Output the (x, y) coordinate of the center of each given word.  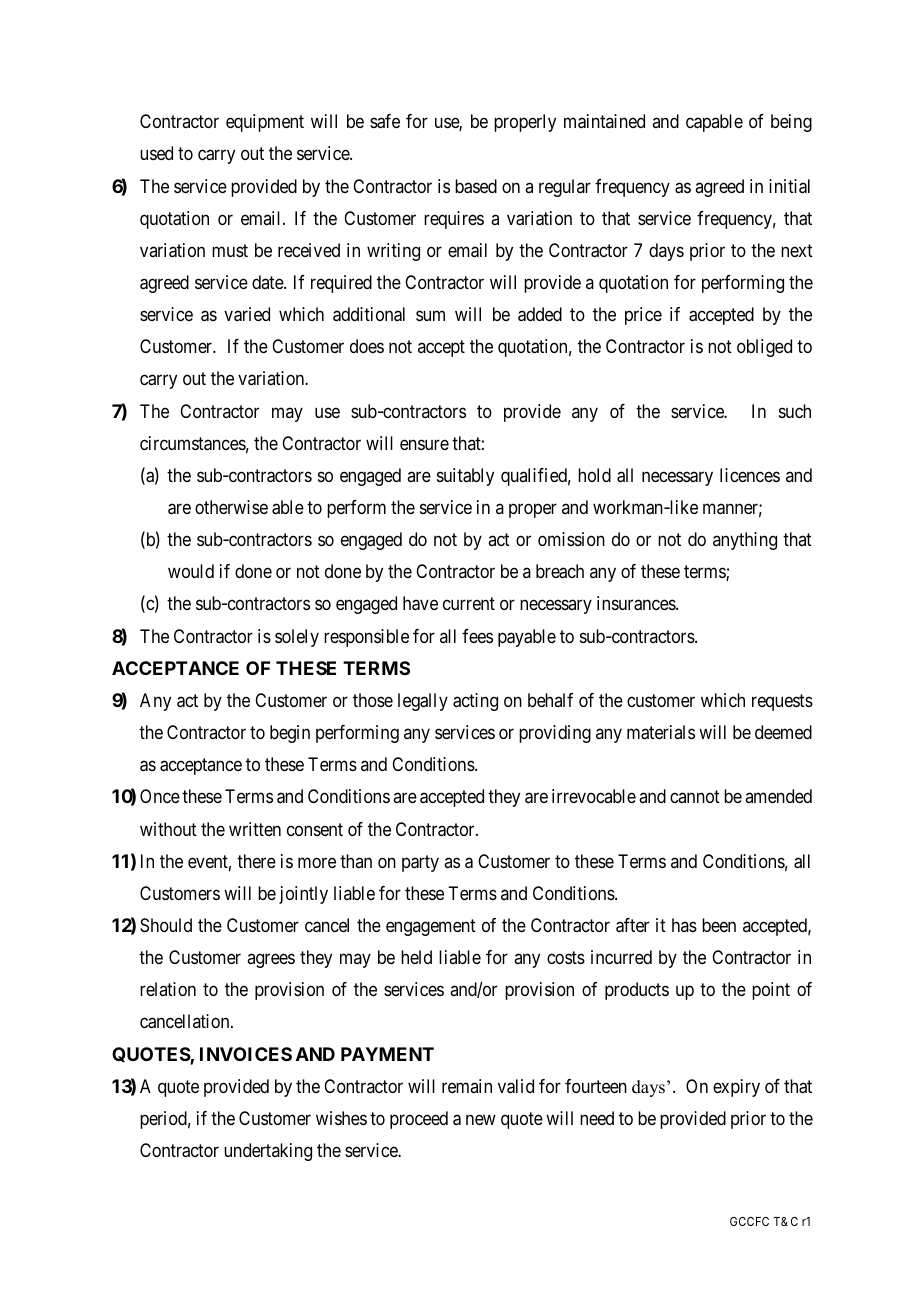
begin (290, 734)
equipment (265, 123)
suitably (465, 477)
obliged (764, 348)
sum (430, 316)
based (476, 186)
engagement (431, 927)
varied (247, 314)
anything (745, 541)
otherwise (231, 507)
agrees (271, 961)
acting (475, 702)
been (719, 925)
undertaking (268, 1152)
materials (661, 732)
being (791, 123)
